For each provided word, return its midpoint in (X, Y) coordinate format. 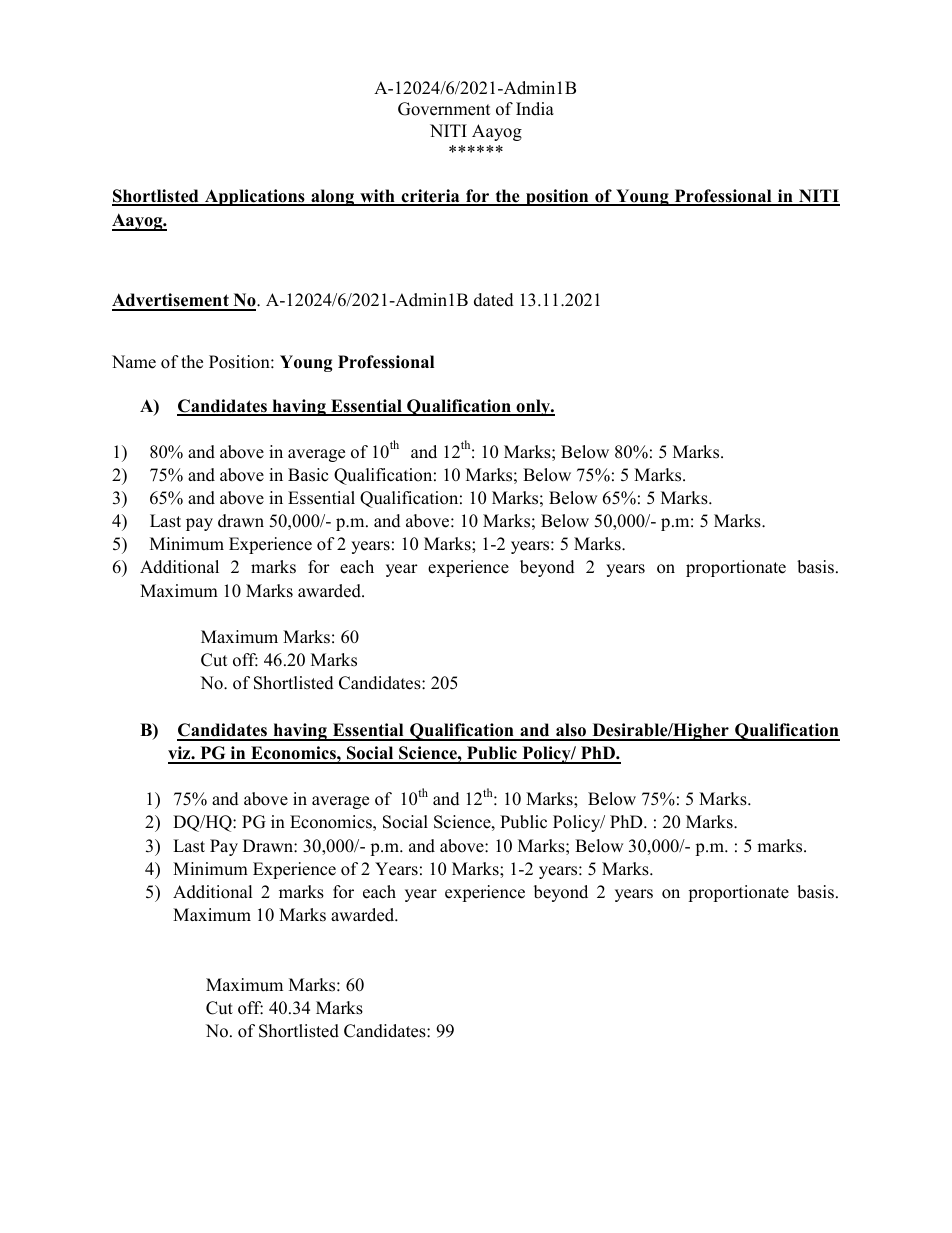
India (535, 109)
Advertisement (171, 301)
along (333, 197)
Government (444, 109)
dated (494, 300)
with (377, 197)
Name (134, 362)
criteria (430, 197)
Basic (308, 475)
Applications (255, 197)
